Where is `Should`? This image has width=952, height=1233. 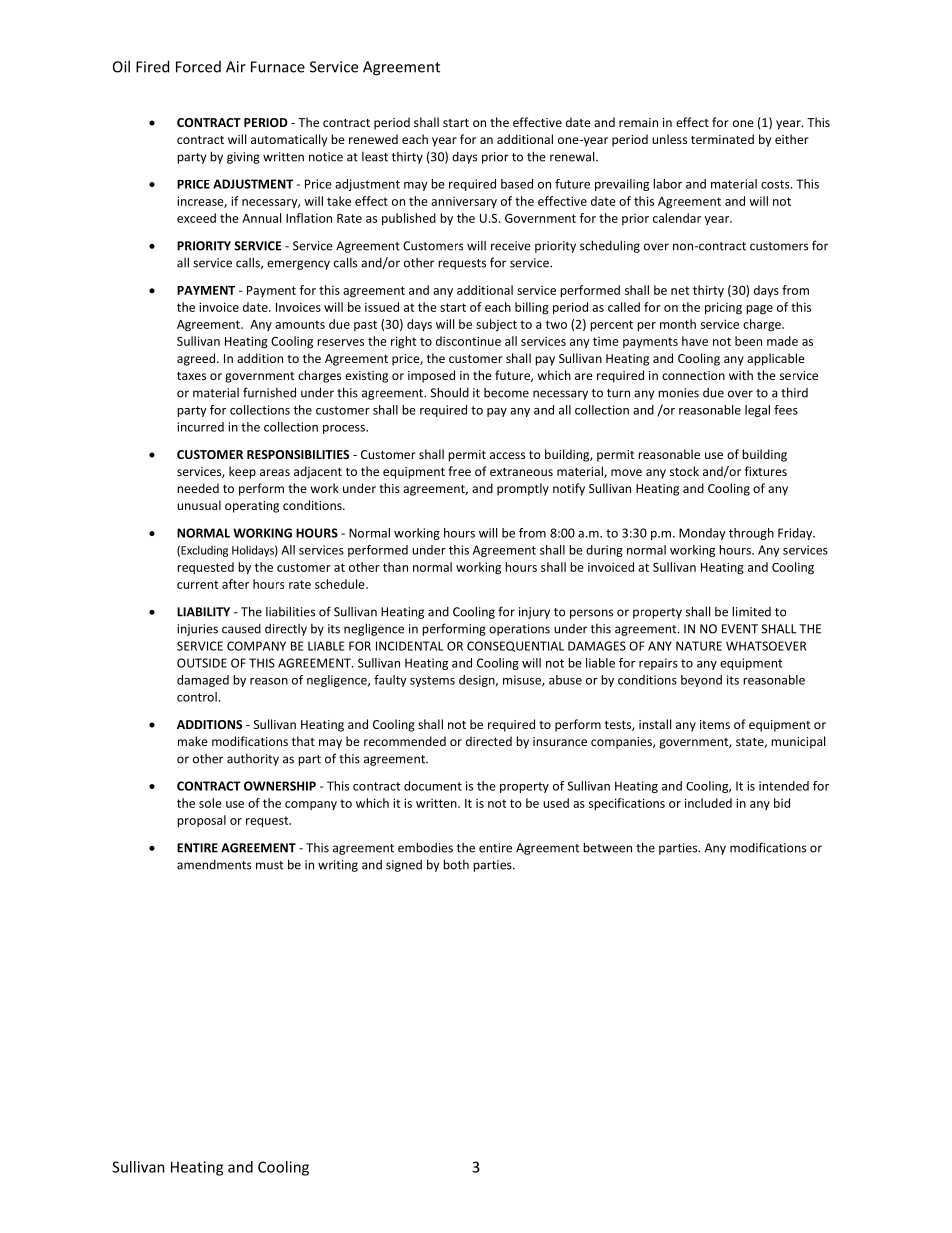
Should is located at coordinates (450, 392).
